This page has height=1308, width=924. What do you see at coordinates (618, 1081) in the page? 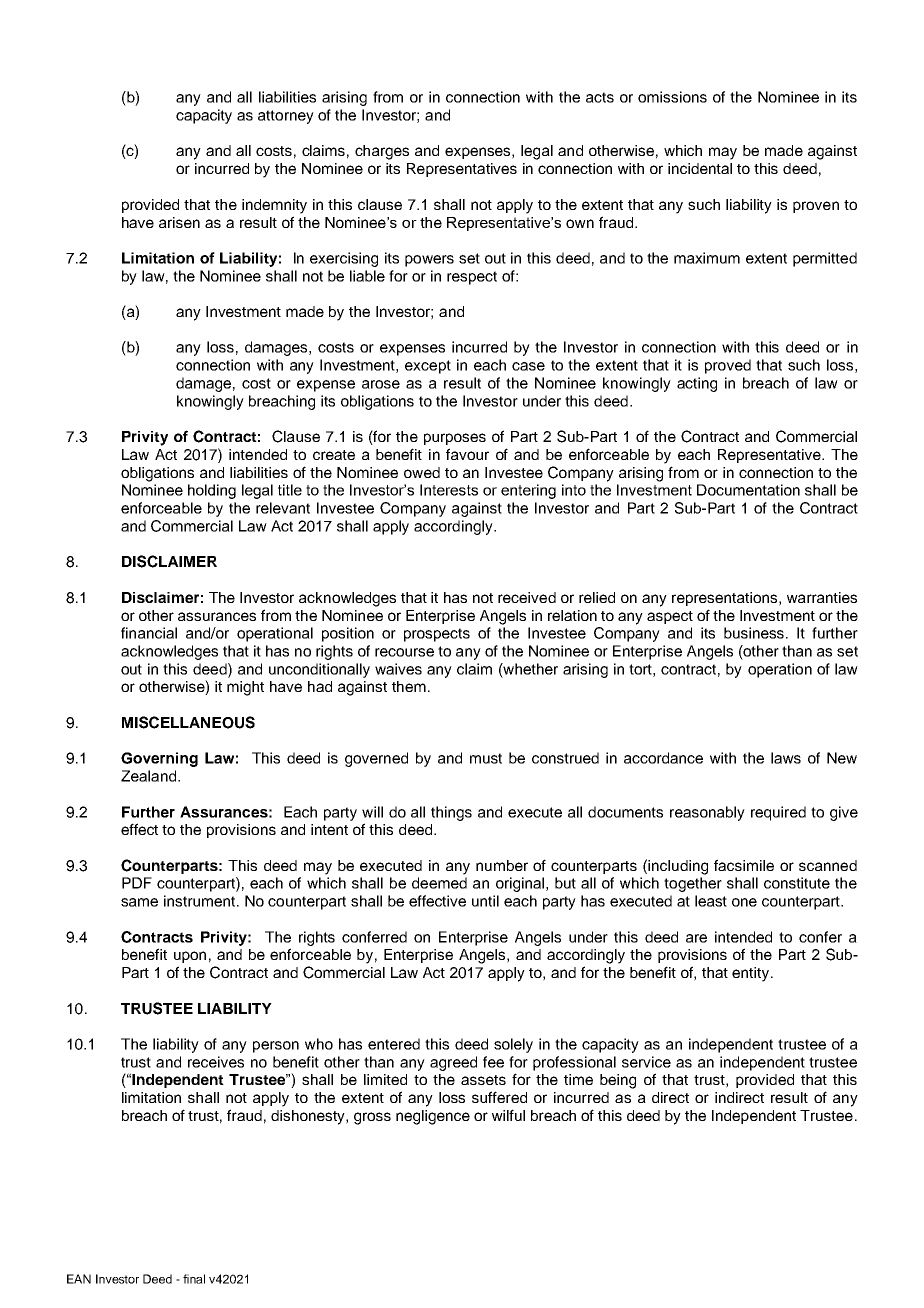
I see `being` at bounding box center [618, 1081].
